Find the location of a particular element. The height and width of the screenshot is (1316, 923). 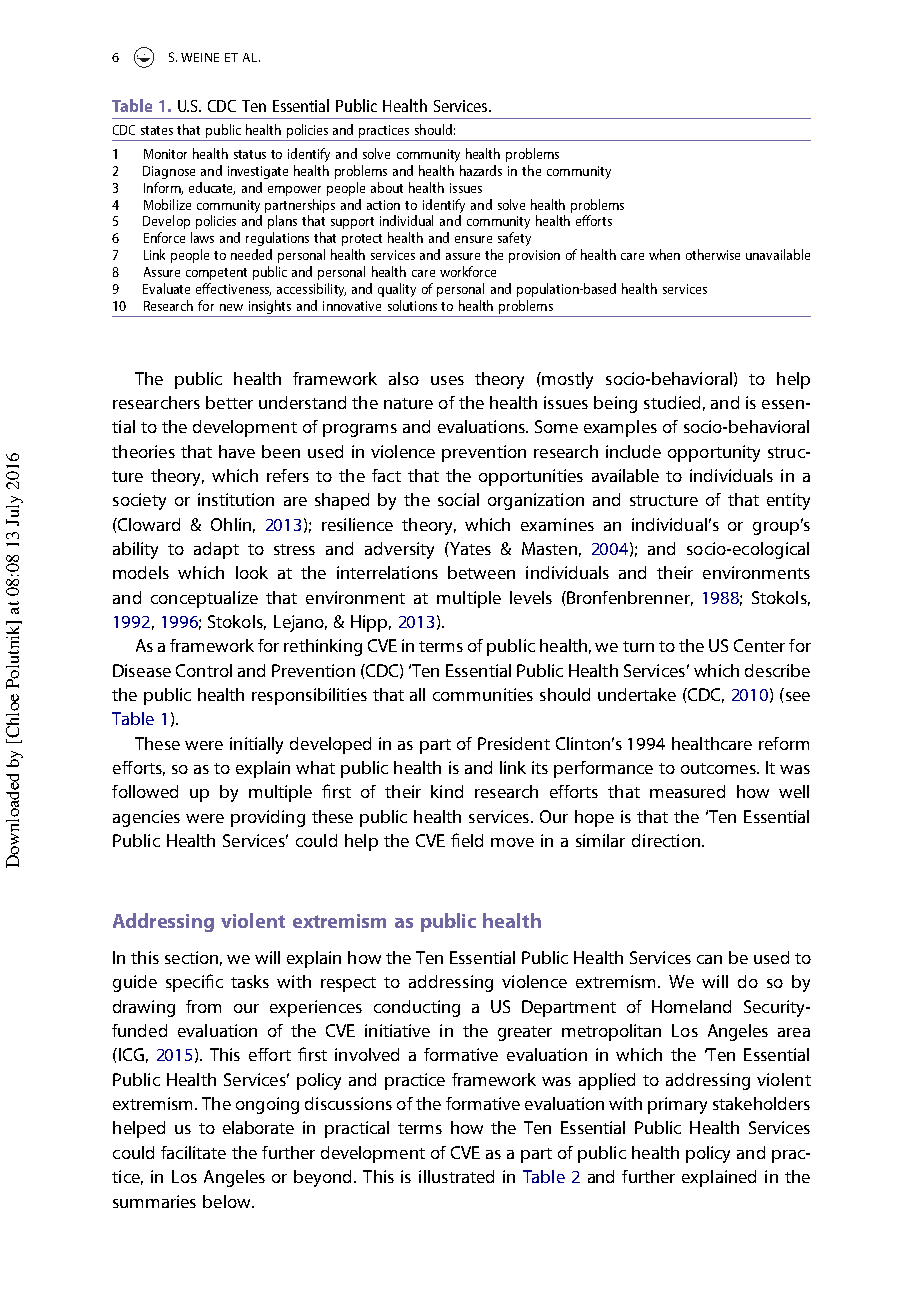

educate is located at coordinates (212, 188).
